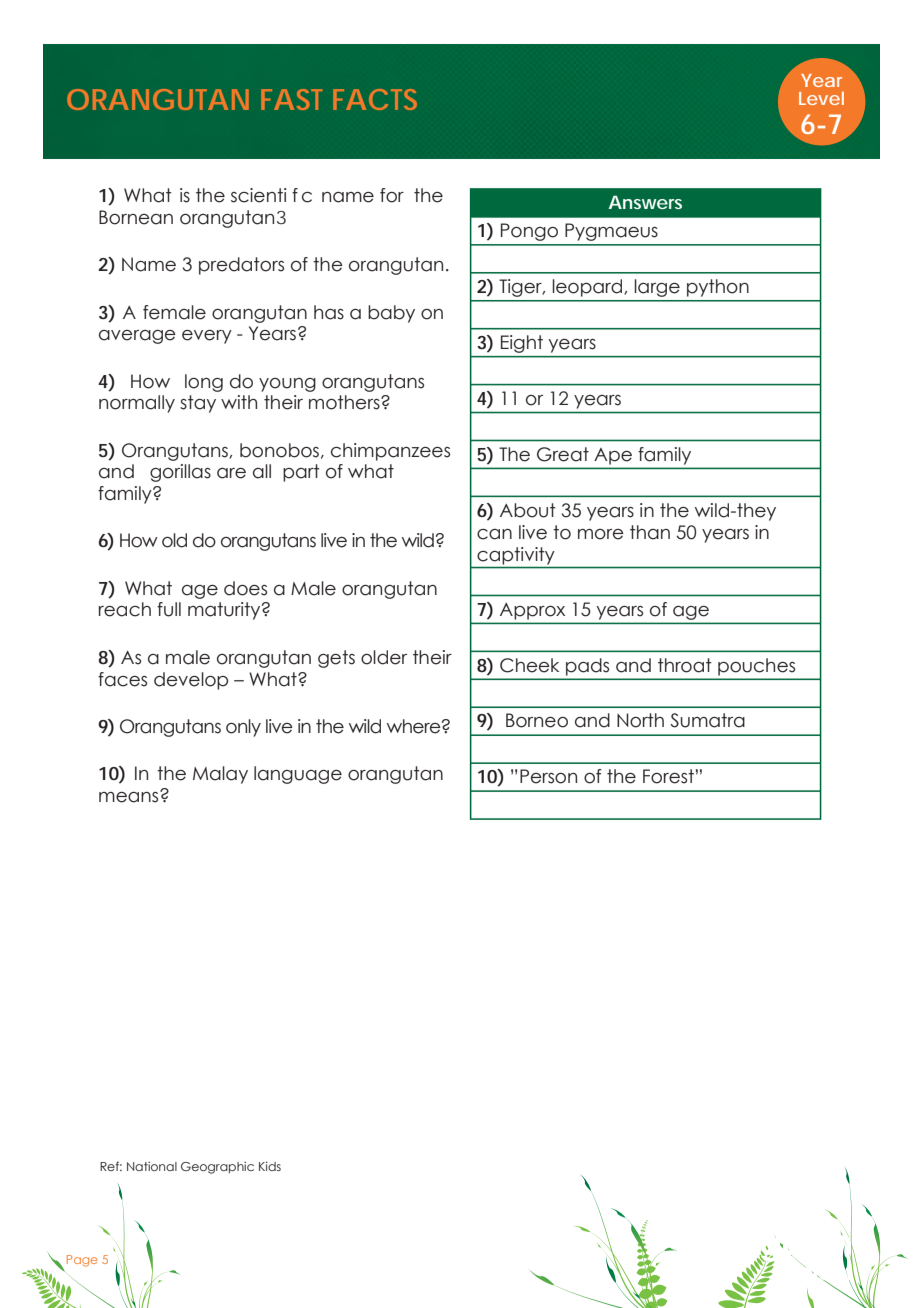  What do you see at coordinates (152, 1166) in the screenshot?
I see `National` at bounding box center [152, 1166].
